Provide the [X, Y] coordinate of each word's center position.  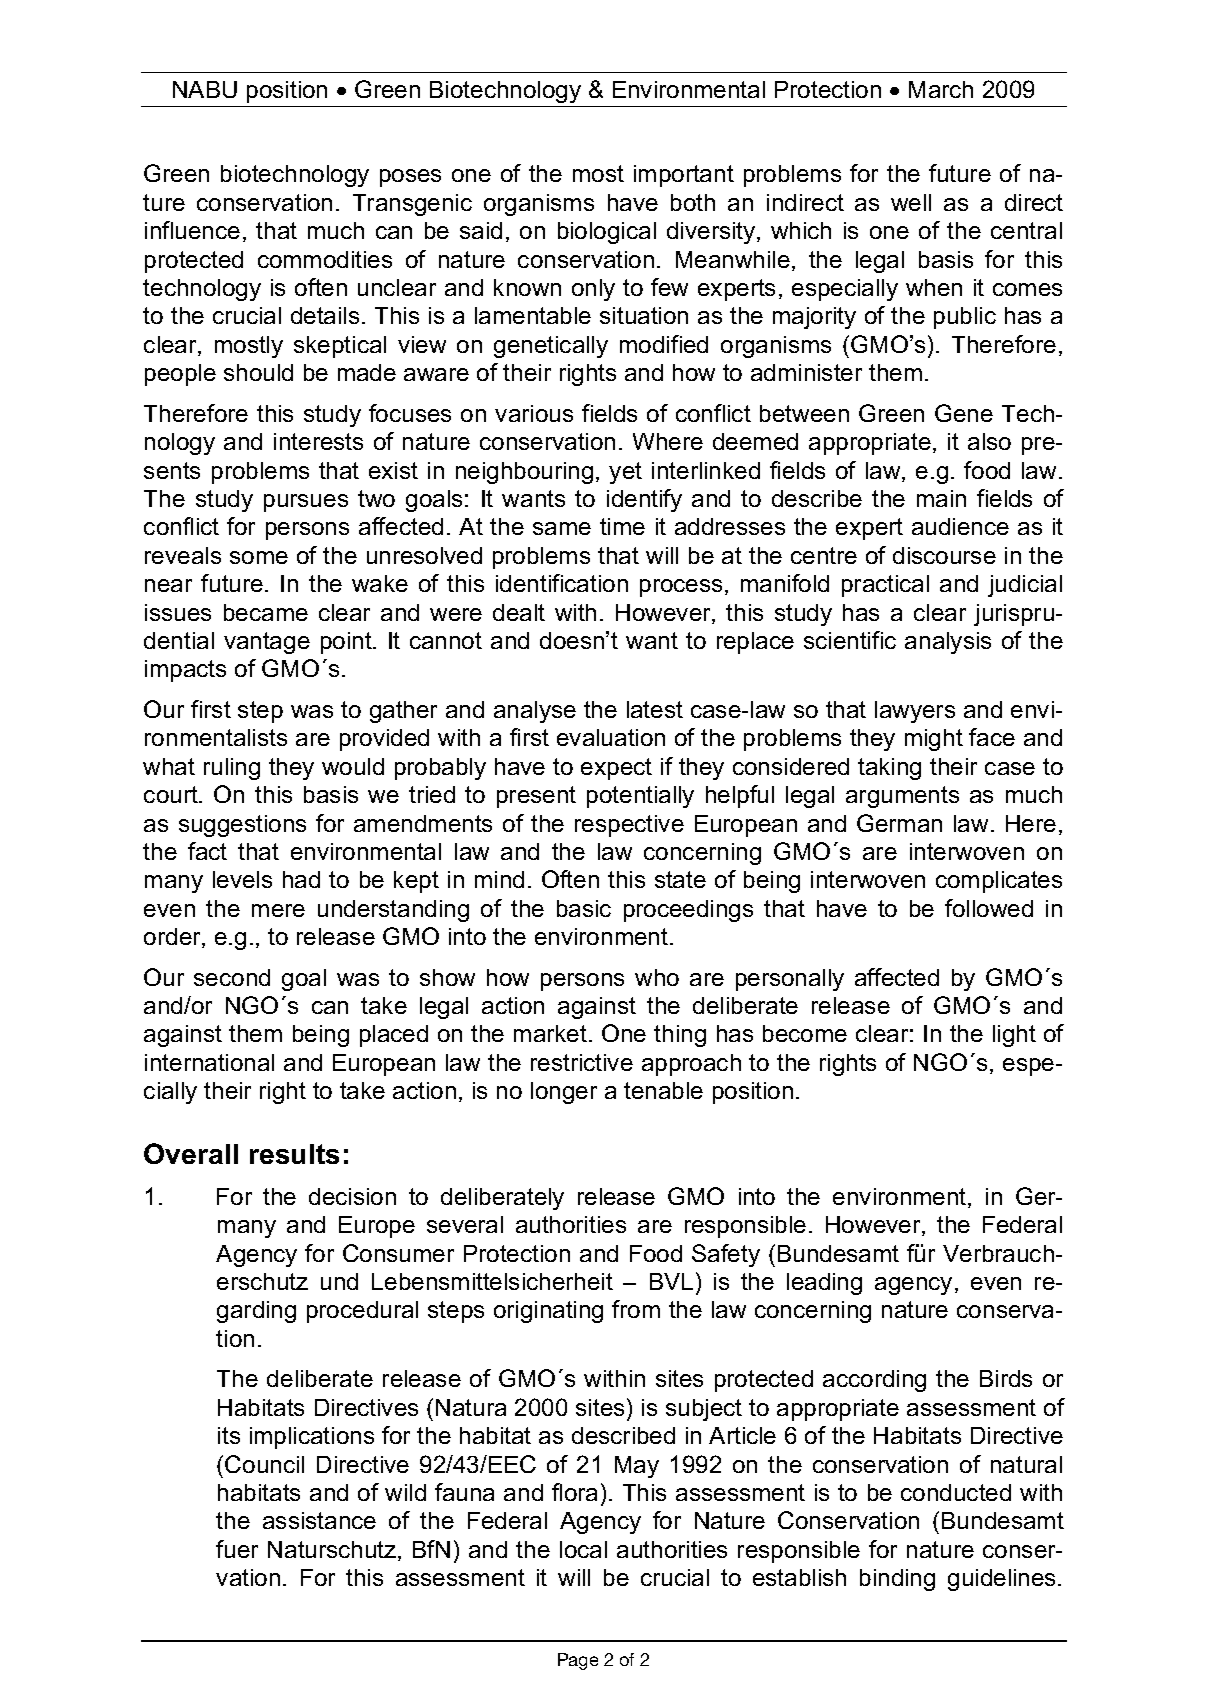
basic [584, 908]
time [622, 526]
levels [242, 879]
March [941, 89]
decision [352, 1196]
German [899, 823]
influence [192, 230]
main [941, 498]
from [636, 1309]
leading [824, 1284]
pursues [306, 503]
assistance [319, 1520]
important [684, 176]
